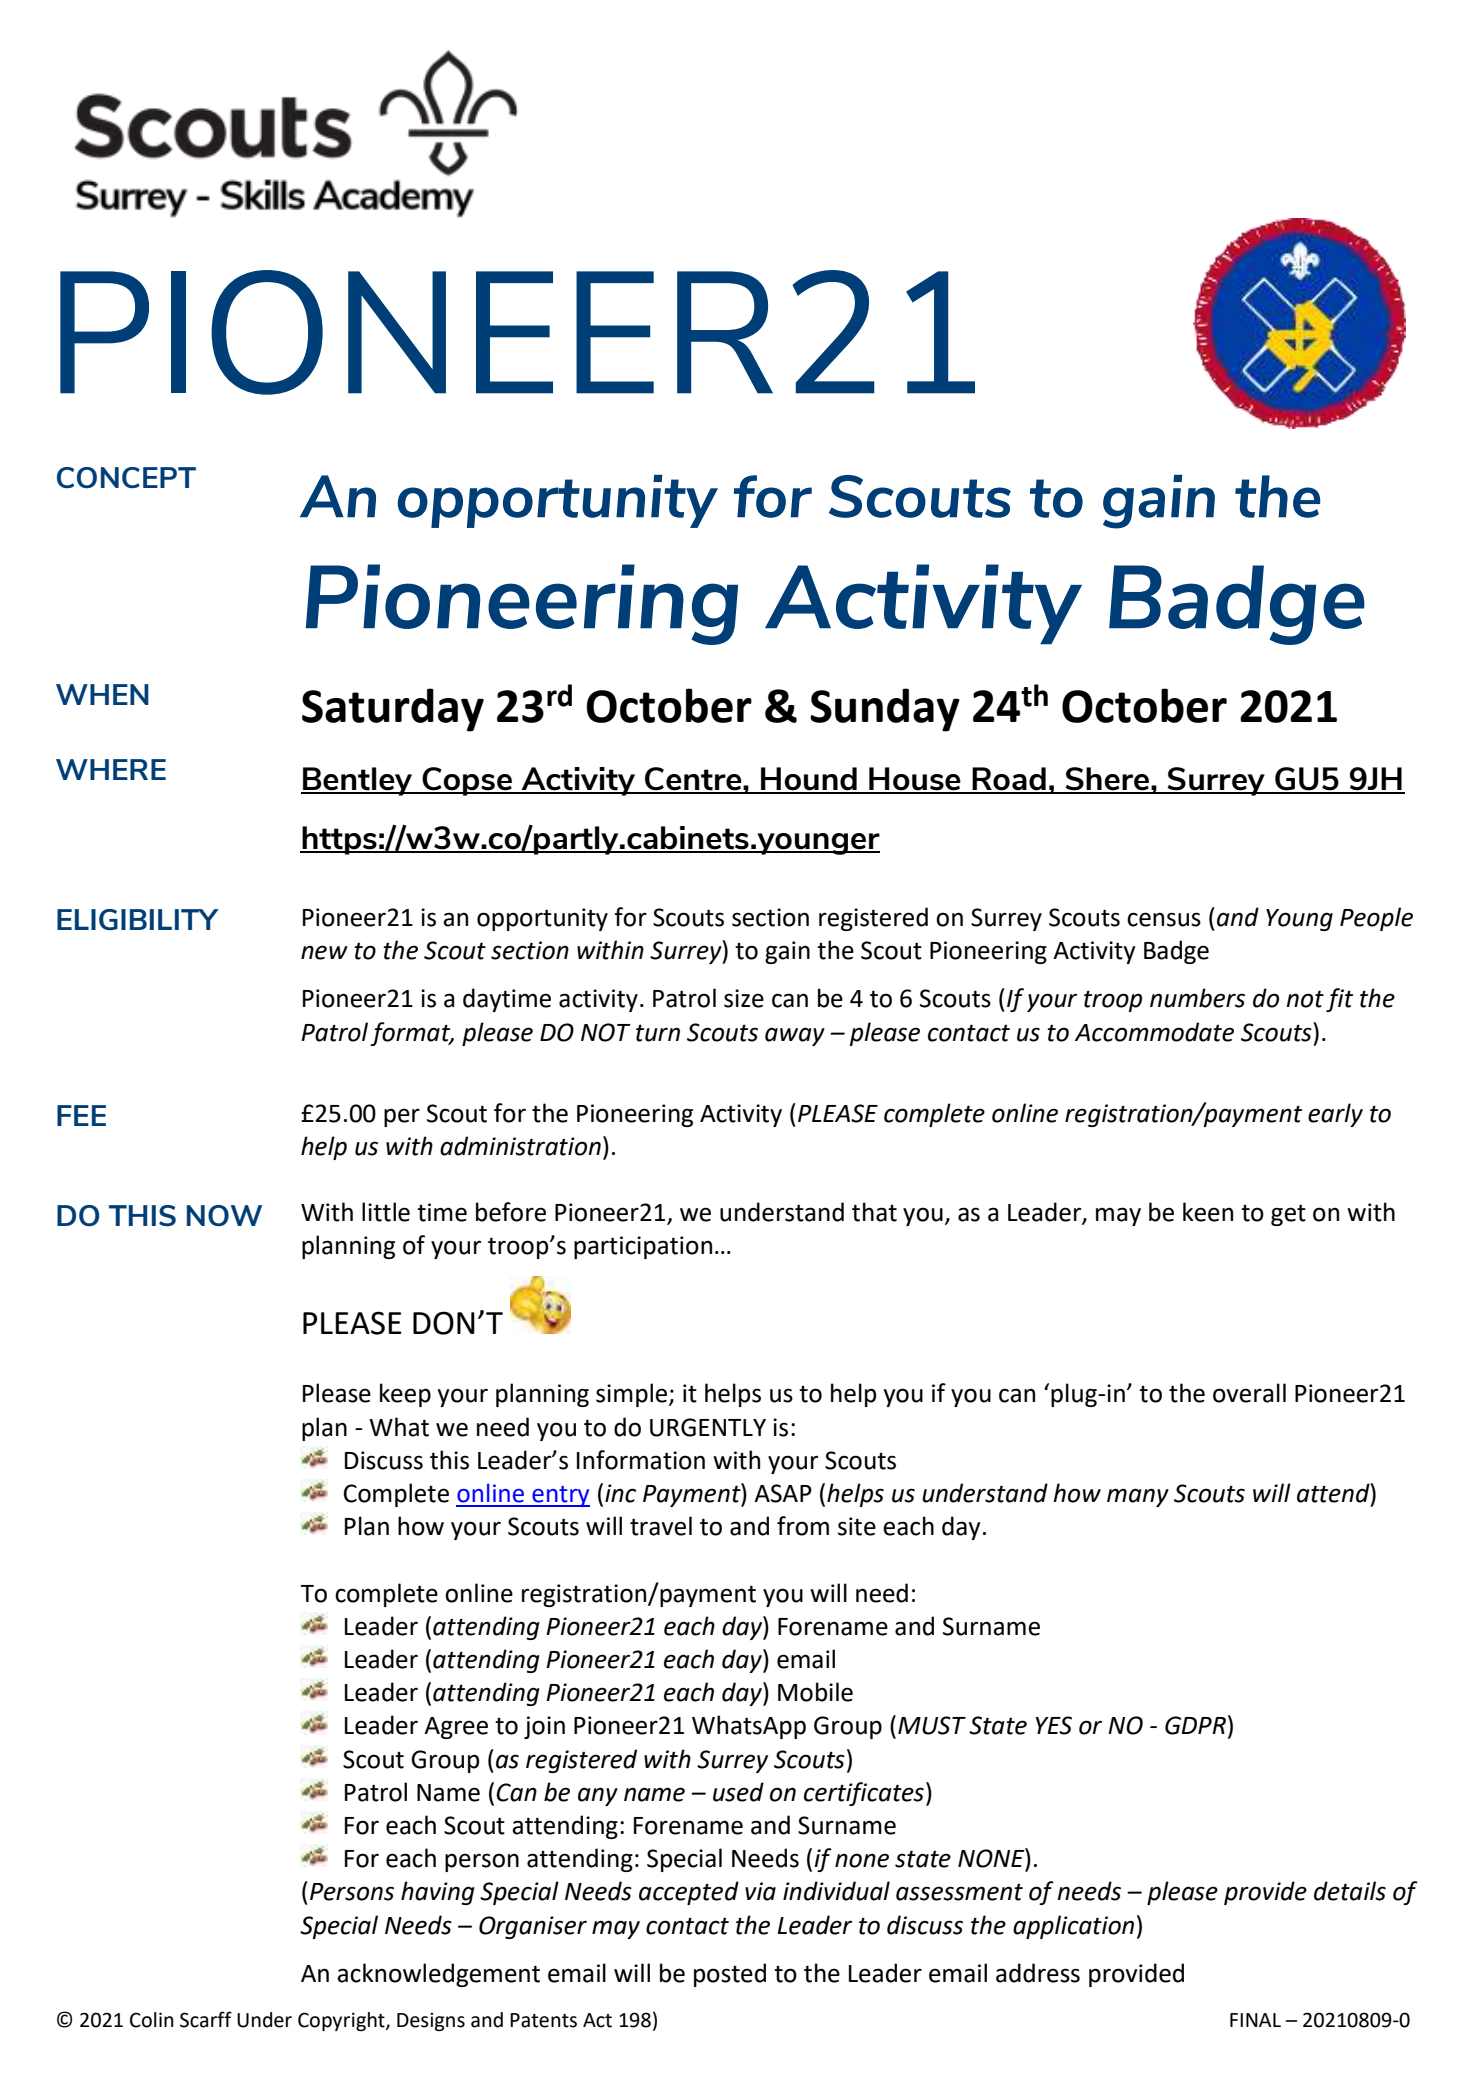  What do you see at coordinates (152, 2020) in the page?
I see `Colin` at bounding box center [152, 2020].
